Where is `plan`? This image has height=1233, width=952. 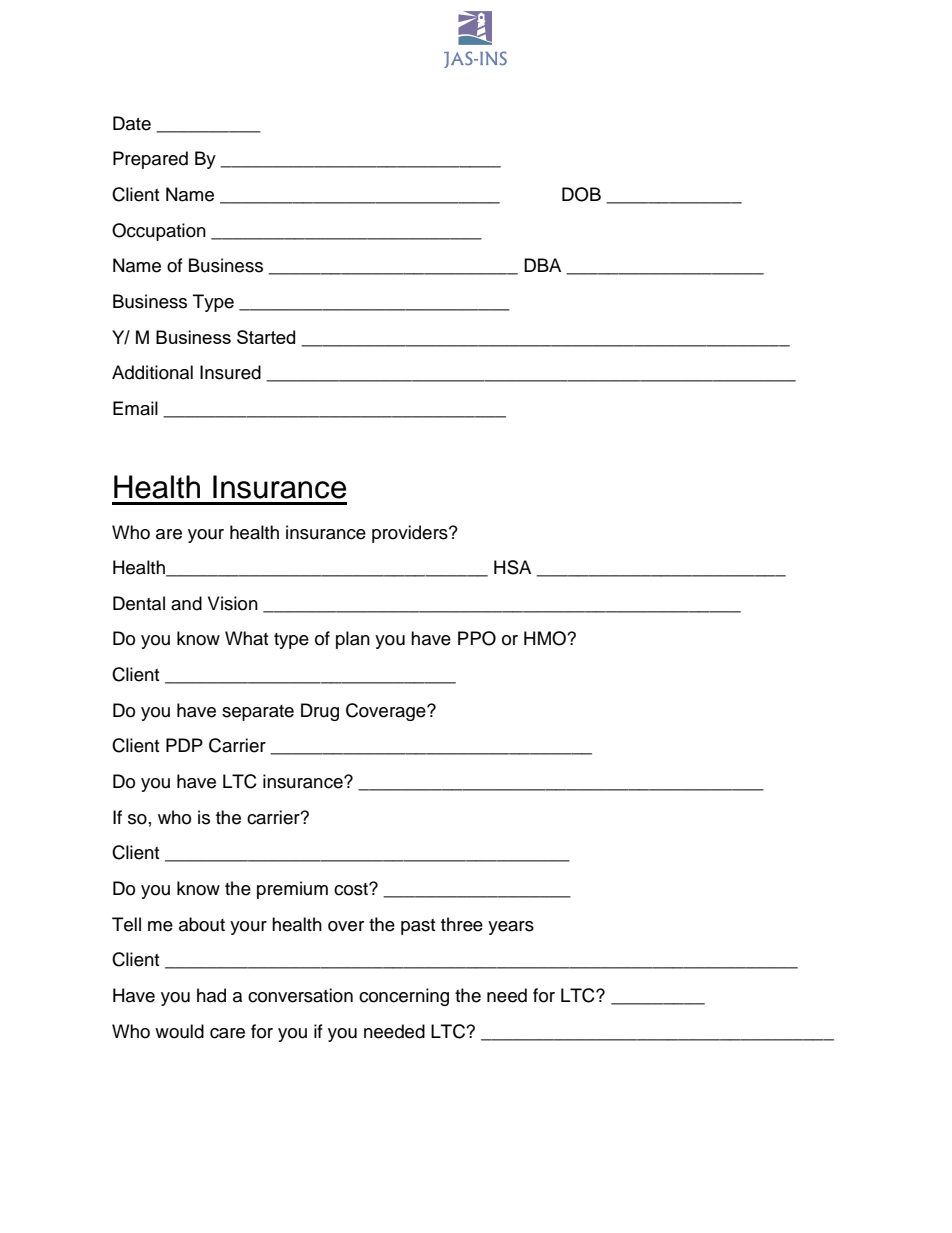 plan is located at coordinates (353, 640).
